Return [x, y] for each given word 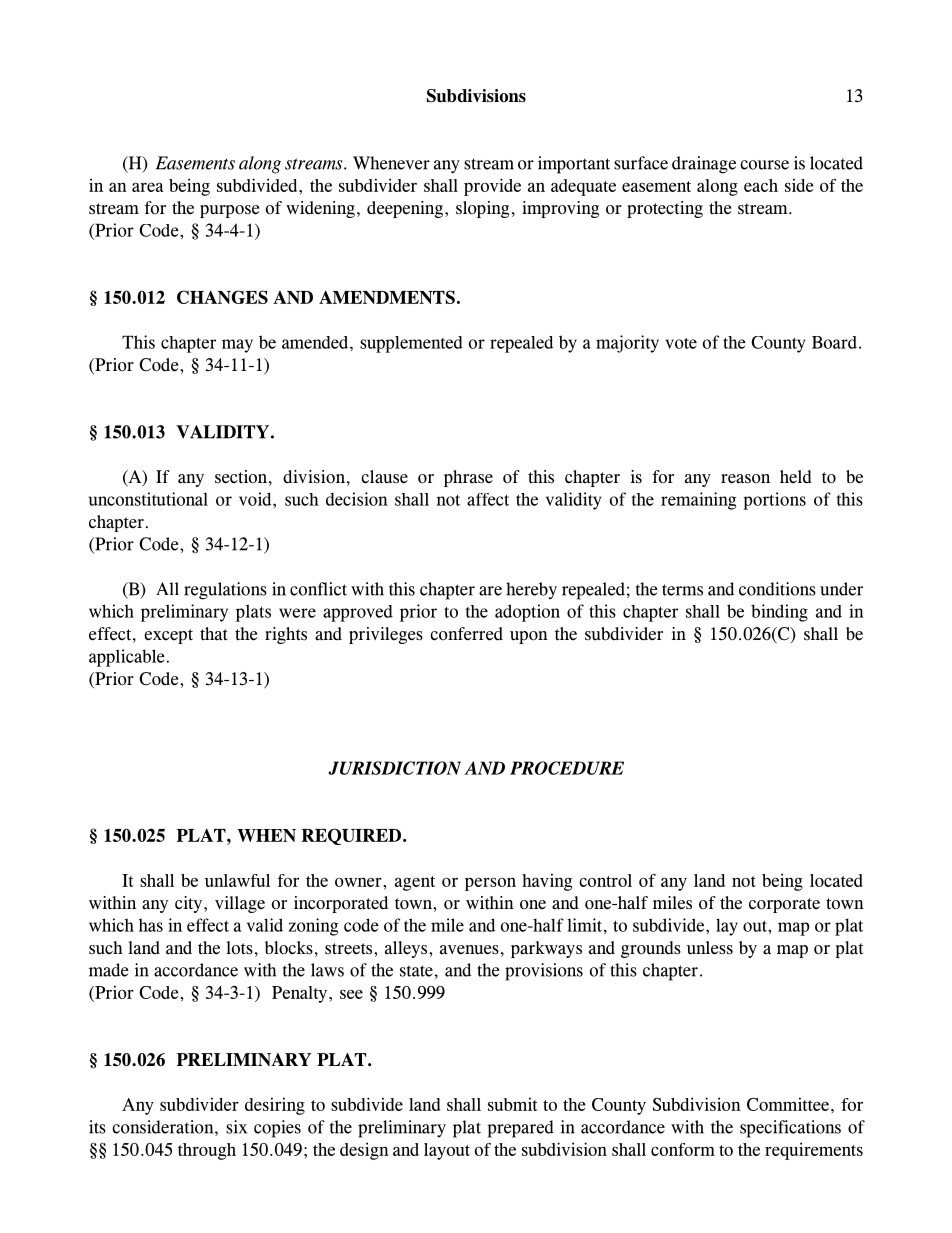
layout [447, 1151]
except [168, 636]
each [761, 185]
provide [492, 187]
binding [779, 613]
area [147, 187]
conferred [466, 634]
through [207, 1151]
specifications [790, 1129]
